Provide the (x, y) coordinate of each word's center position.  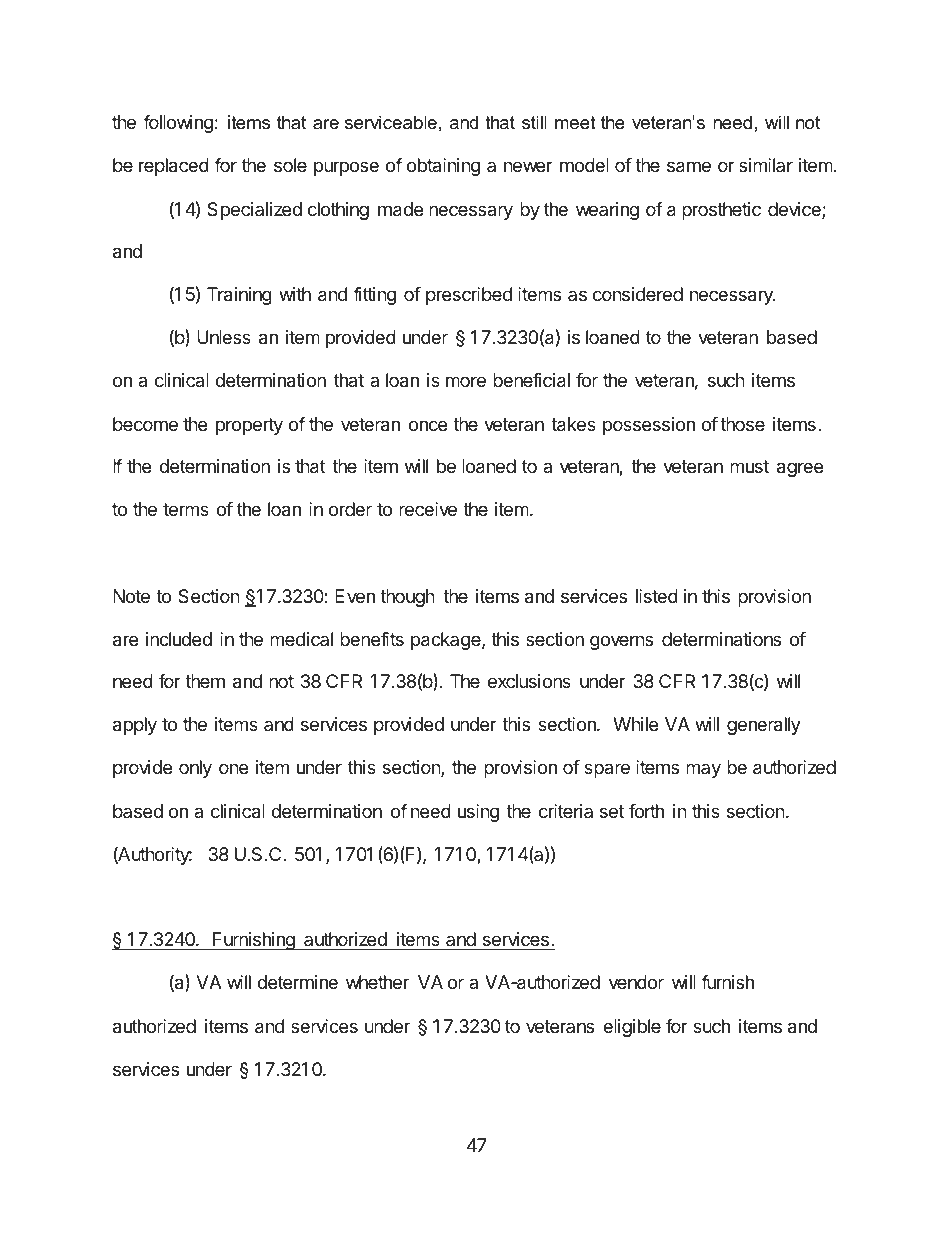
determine (297, 982)
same (689, 167)
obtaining (443, 167)
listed (657, 596)
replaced (174, 167)
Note (131, 596)
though (407, 598)
